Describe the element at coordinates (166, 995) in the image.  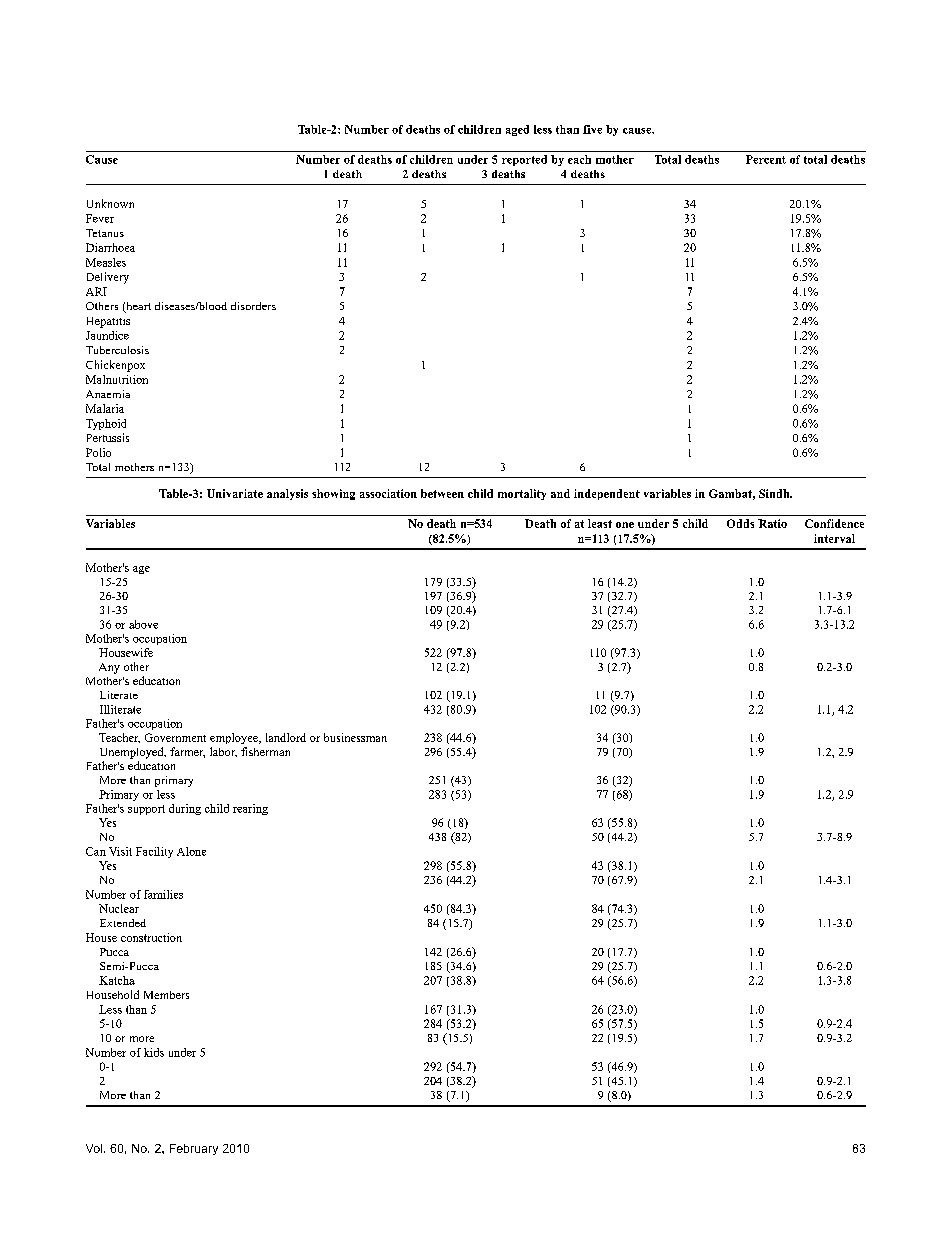
I see `Members` at that location.
